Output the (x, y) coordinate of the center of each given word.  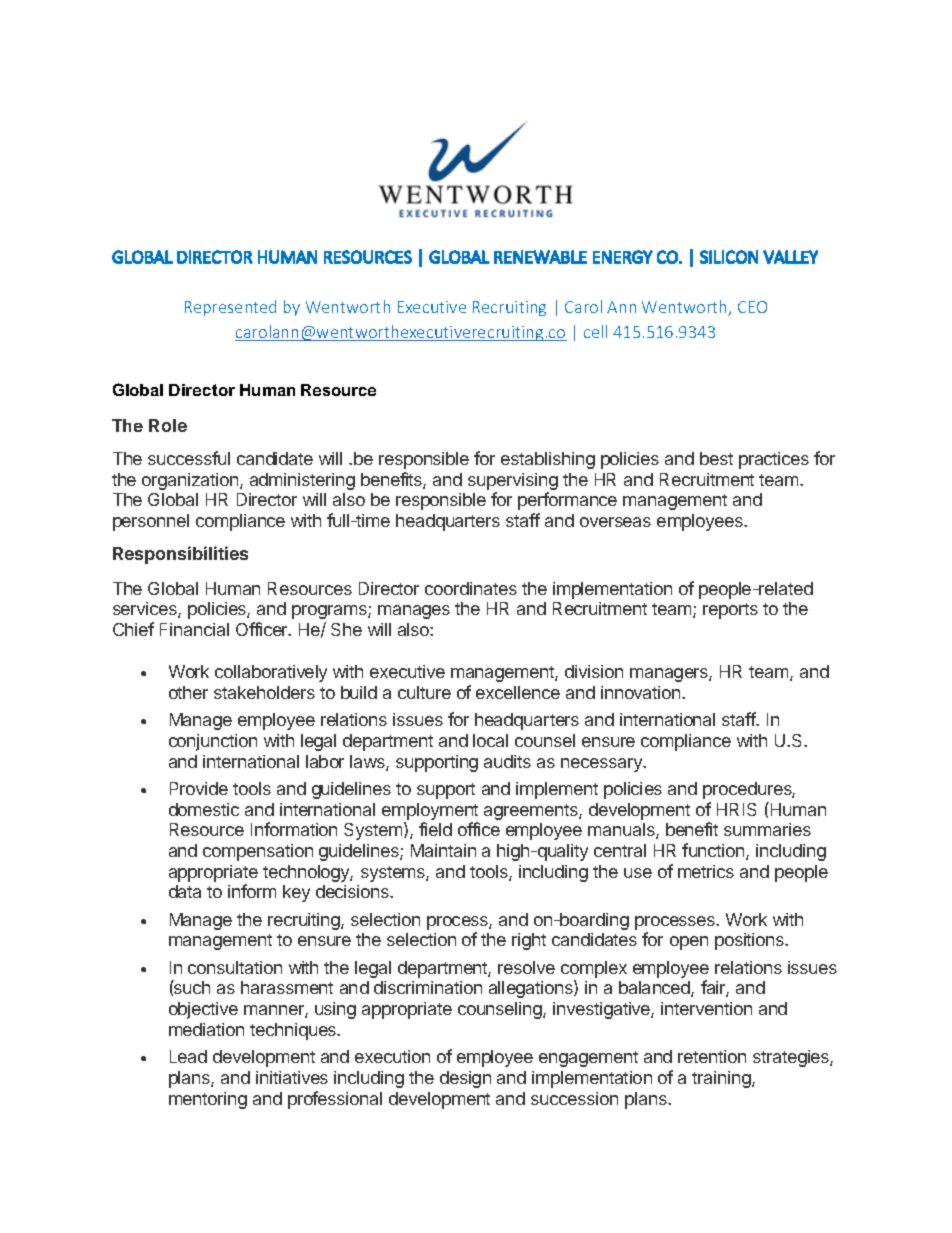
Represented (230, 308)
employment (430, 811)
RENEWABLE (540, 257)
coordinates (471, 588)
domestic (204, 809)
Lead (188, 1056)
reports (730, 611)
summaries (767, 829)
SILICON (729, 257)
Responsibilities (180, 555)
